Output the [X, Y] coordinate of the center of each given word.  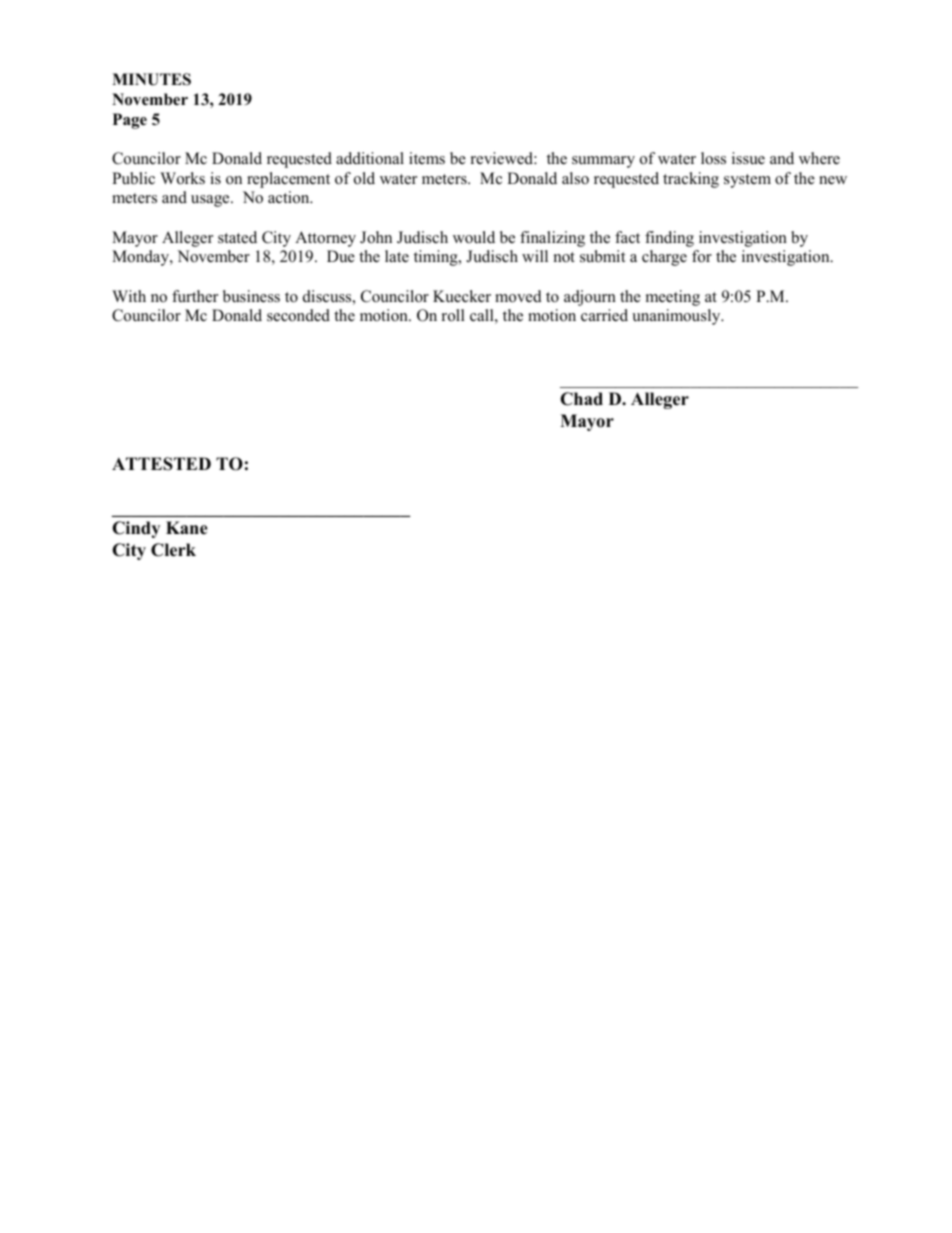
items [427, 158]
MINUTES [151, 79]
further [195, 296]
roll [453, 315]
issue [748, 158]
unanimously [677, 317]
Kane [187, 528]
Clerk [173, 550]
